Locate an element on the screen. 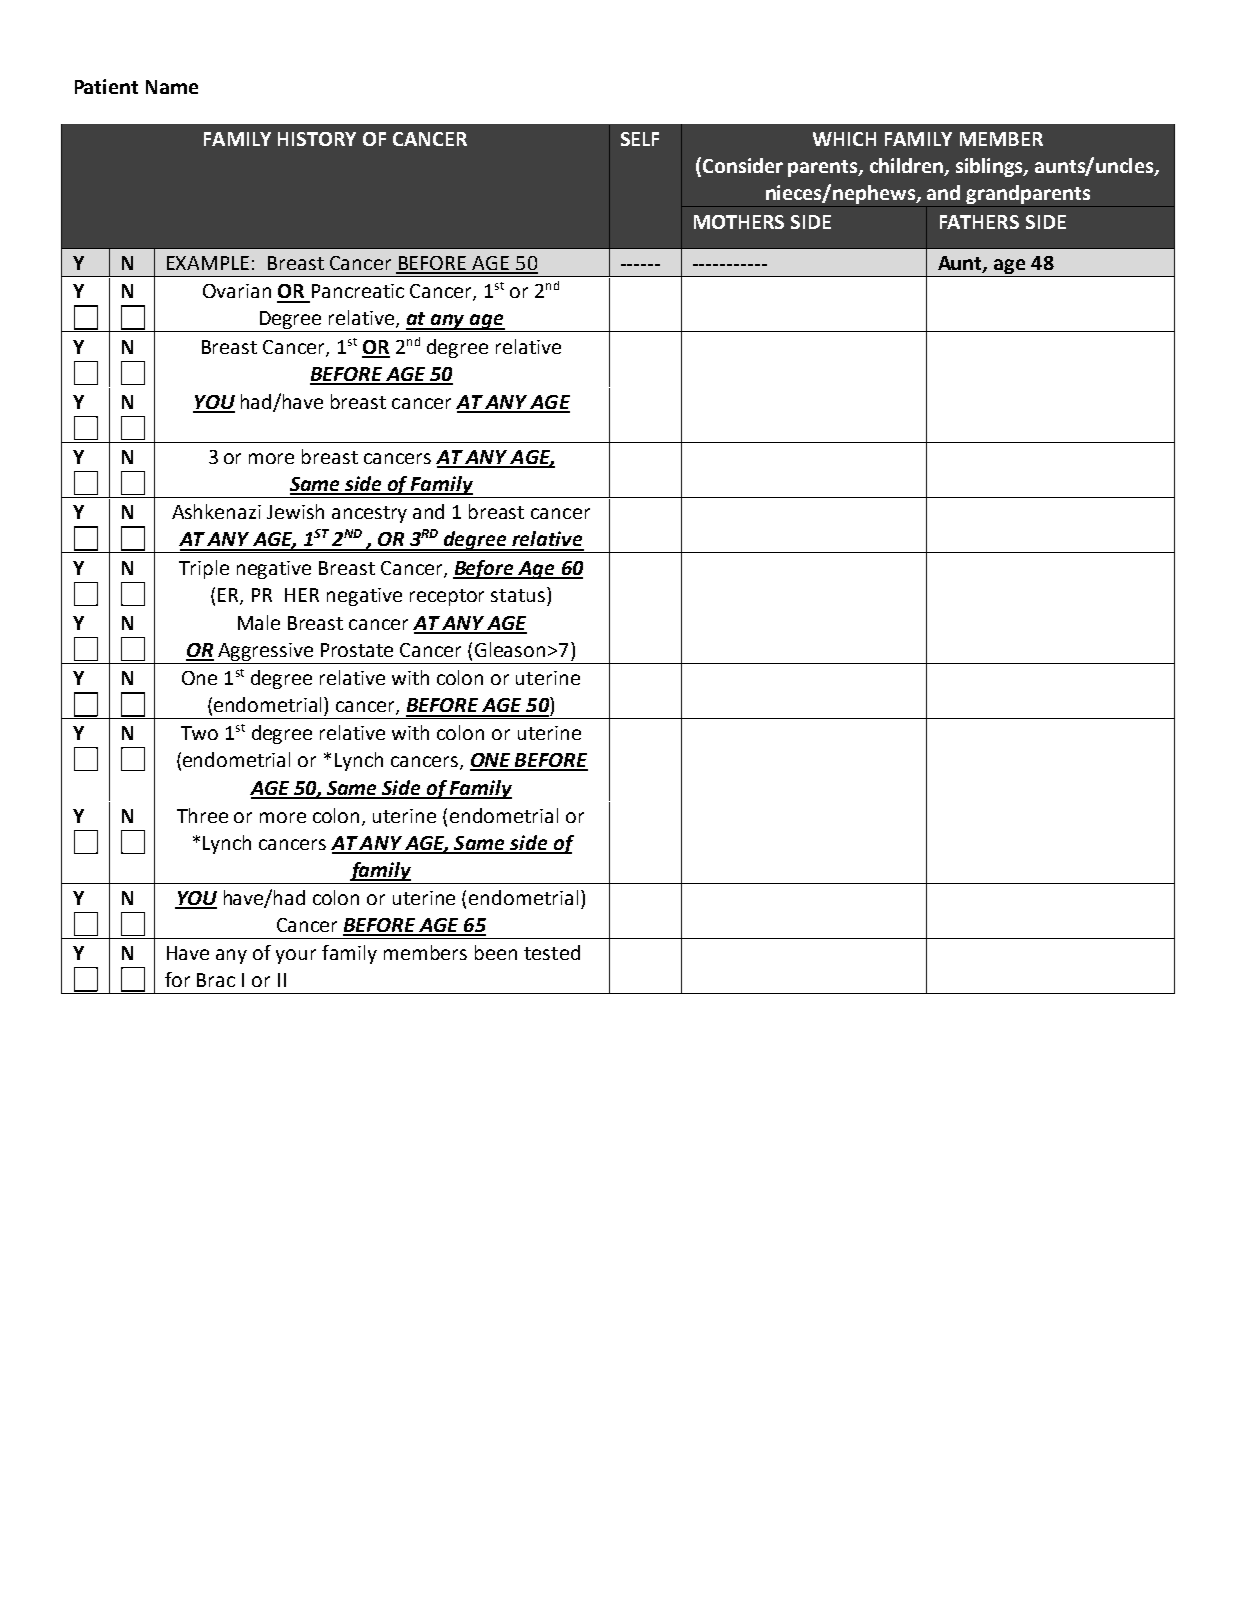  ancestry is located at coordinates (369, 514).
